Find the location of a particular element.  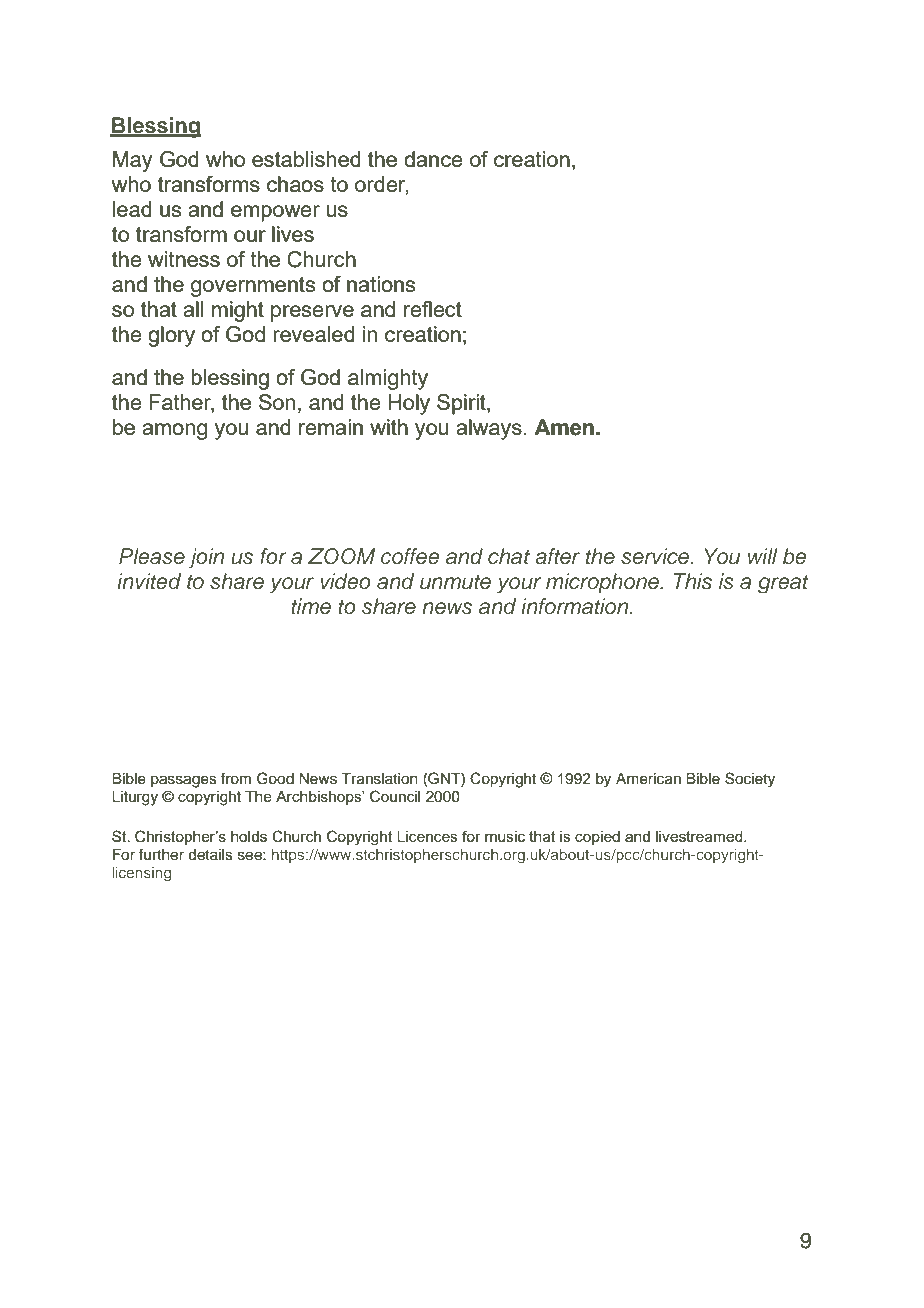

May is located at coordinates (133, 161).
